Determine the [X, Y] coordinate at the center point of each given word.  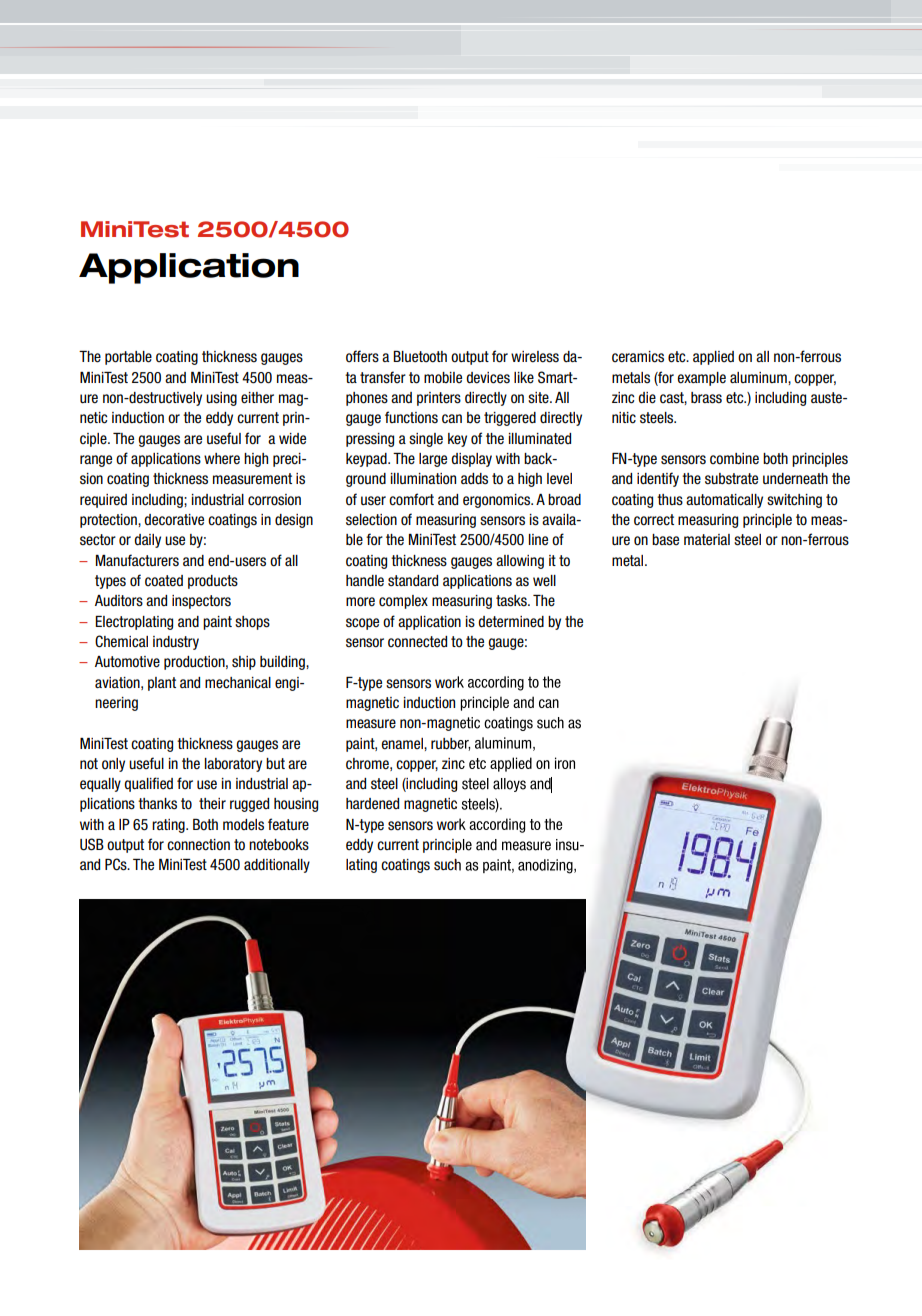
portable [128, 358]
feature [288, 824]
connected [417, 642]
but [275, 763]
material [707, 539]
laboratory [233, 765]
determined [511, 622]
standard [413, 581]
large [433, 460]
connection [198, 845]
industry [176, 643]
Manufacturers [137, 560]
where [222, 459]
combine [734, 459]
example [702, 379]
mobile [443, 378]
